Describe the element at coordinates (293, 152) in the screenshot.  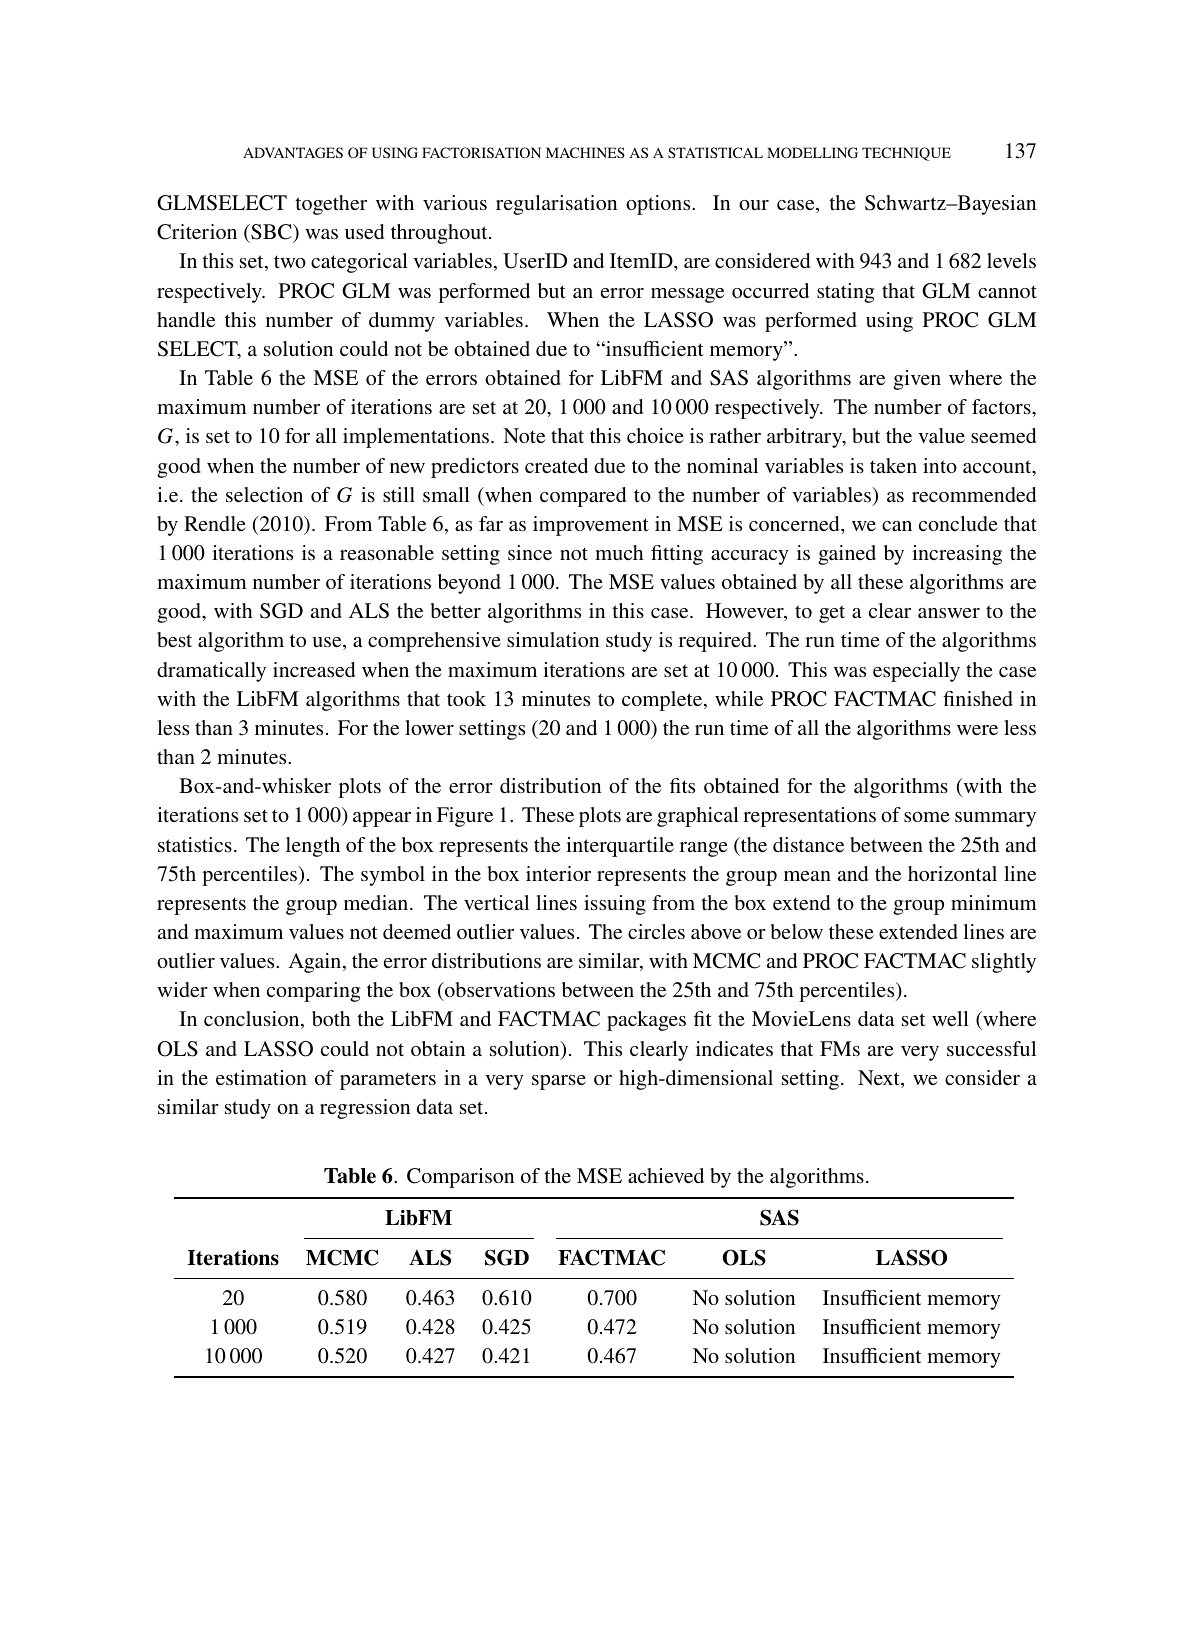
I see `ADVANTAGES` at that location.
